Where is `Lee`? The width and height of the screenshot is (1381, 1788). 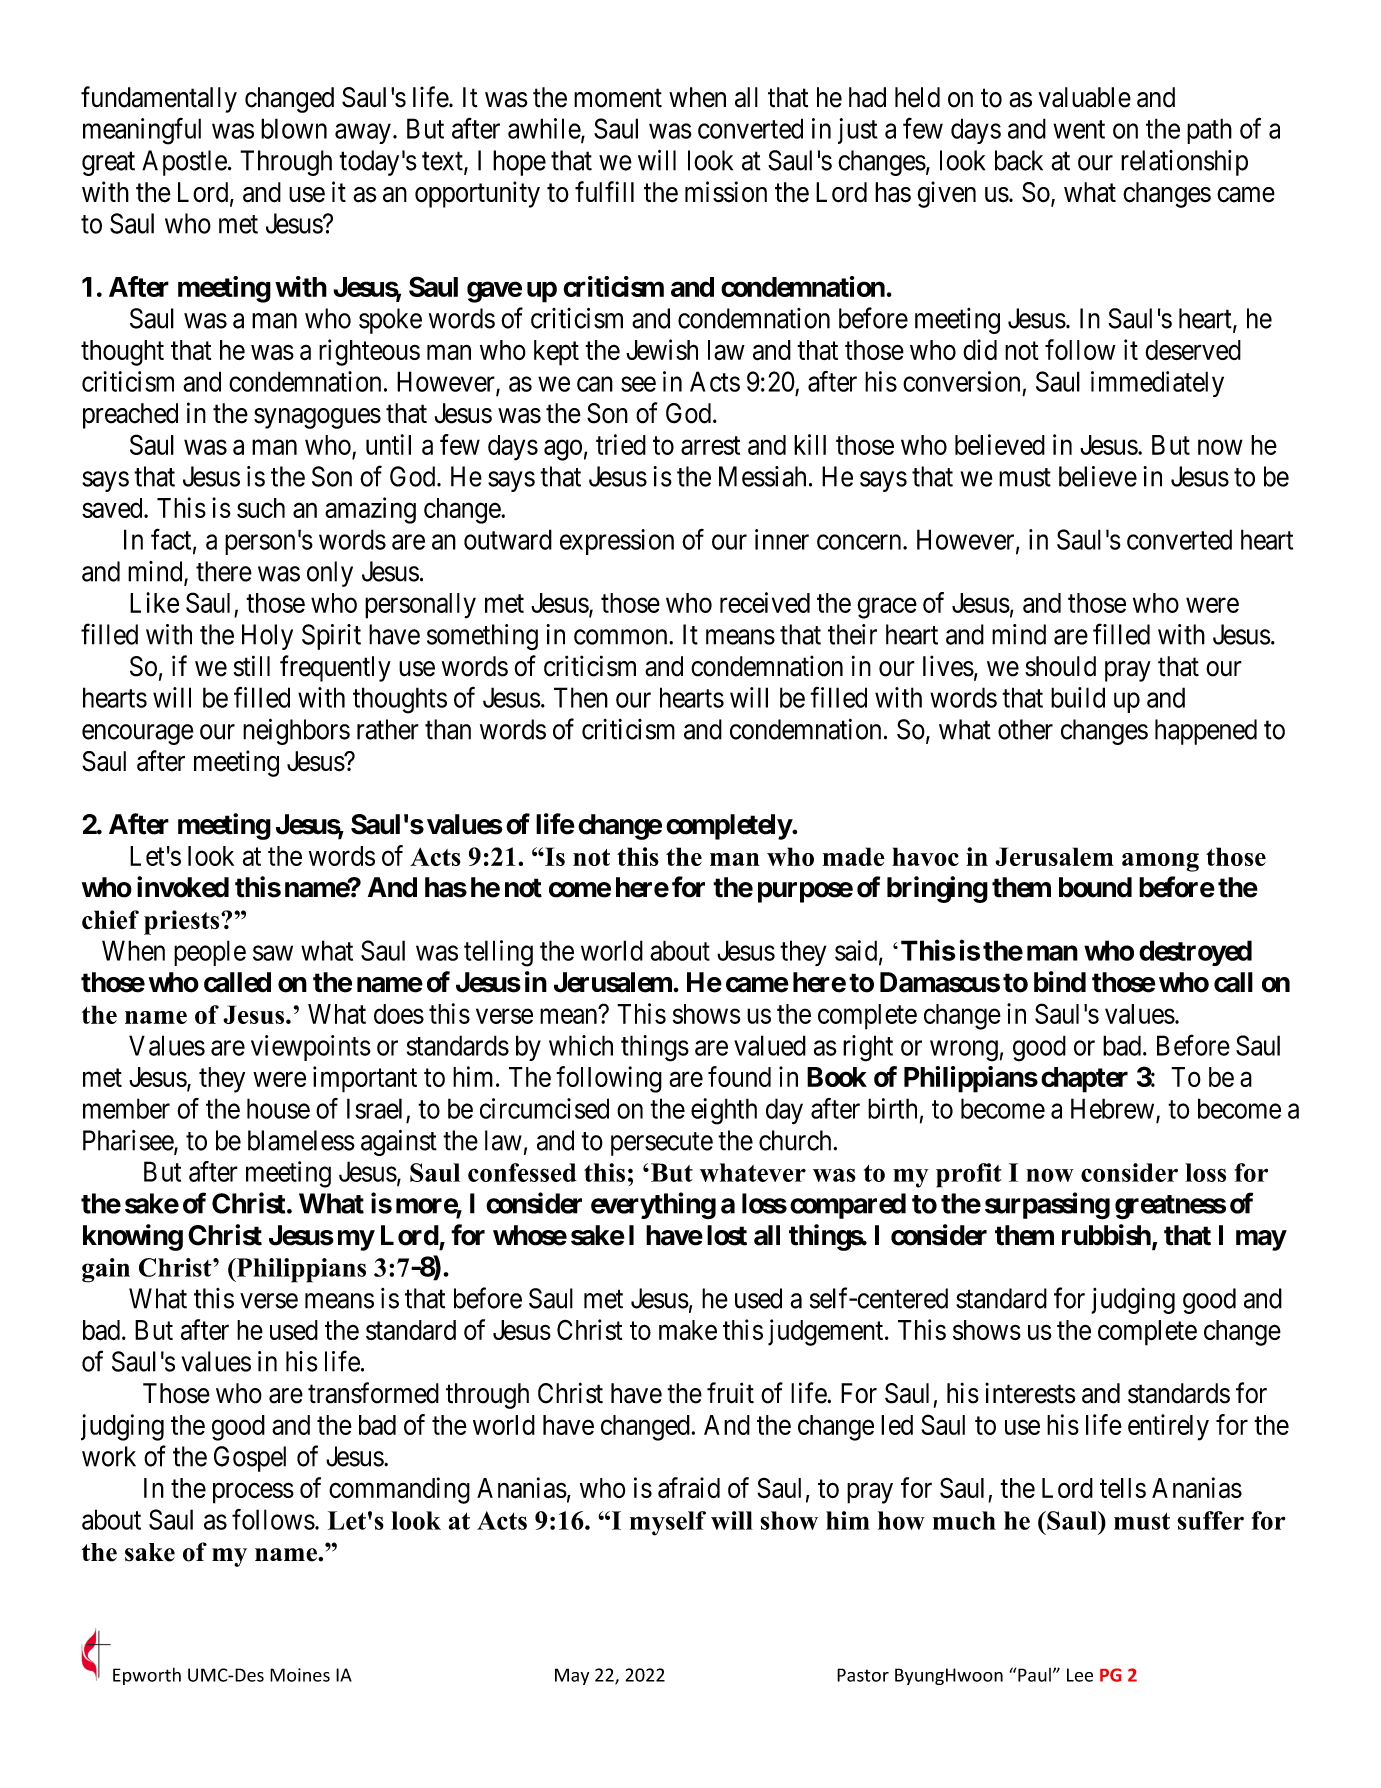 Lee is located at coordinates (1080, 1675).
